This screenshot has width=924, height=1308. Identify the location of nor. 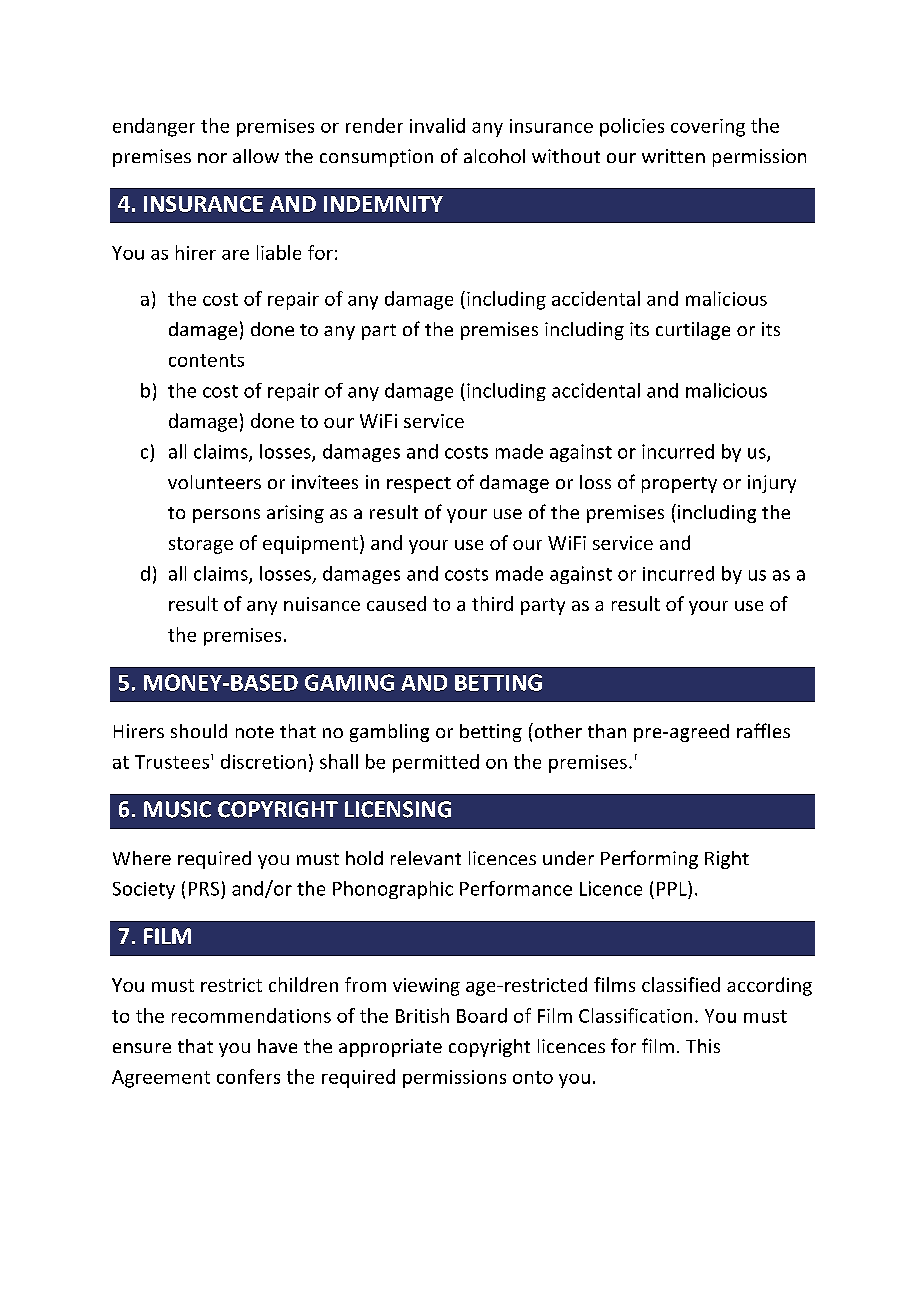
(212, 158).
